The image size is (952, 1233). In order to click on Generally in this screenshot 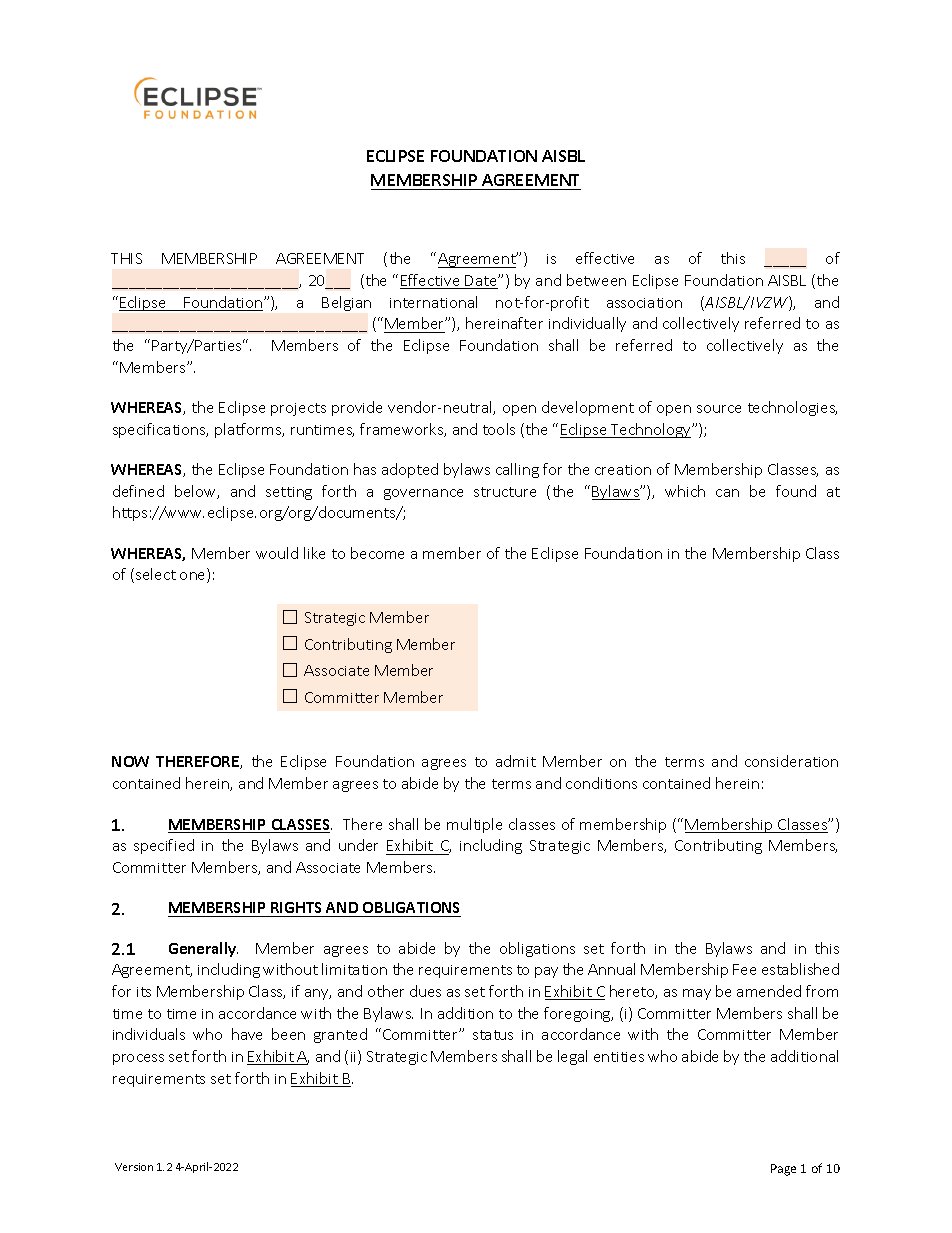, I will do `click(203, 949)`.
